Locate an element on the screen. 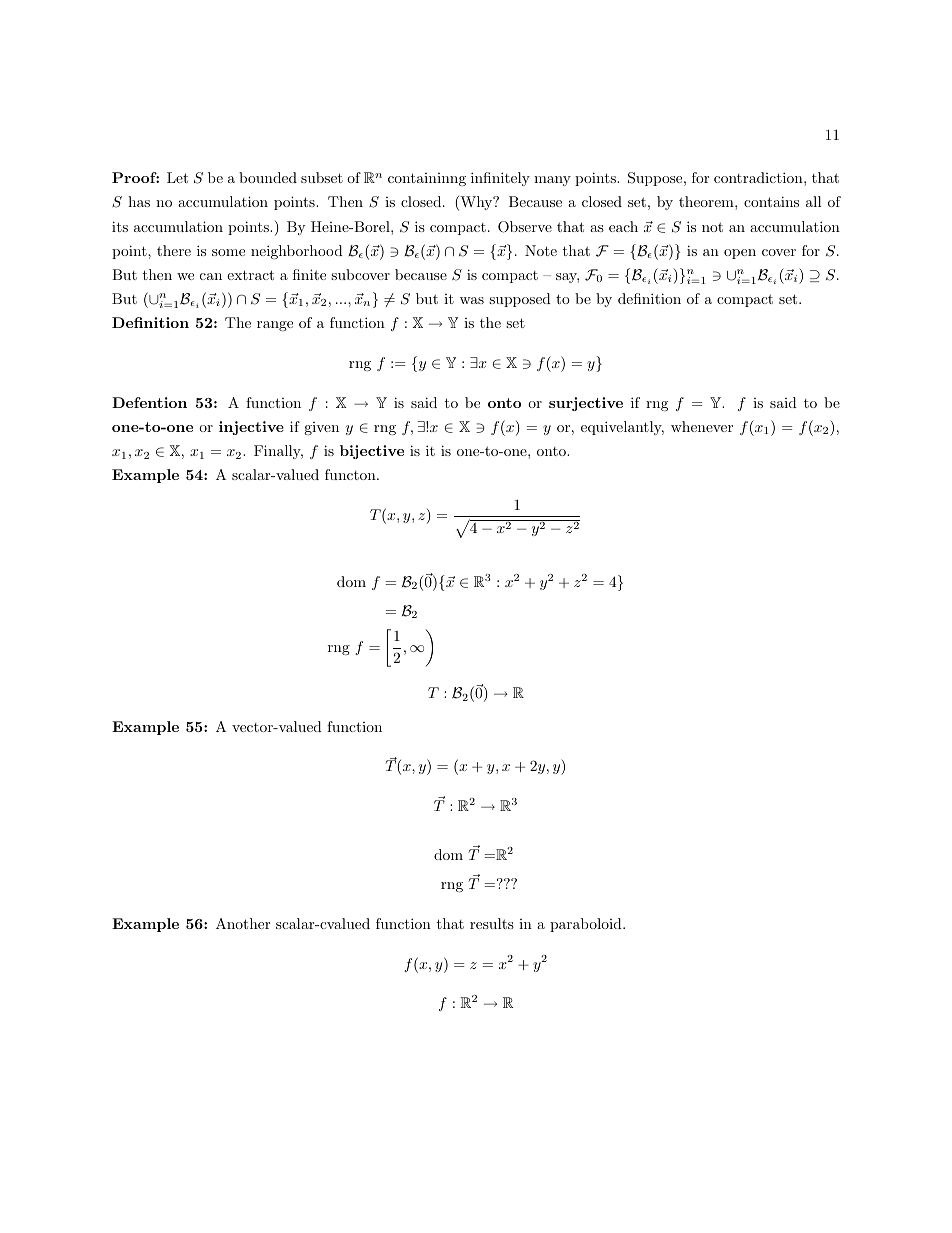 The height and width of the screenshot is (1233, 952). results is located at coordinates (492, 923).
